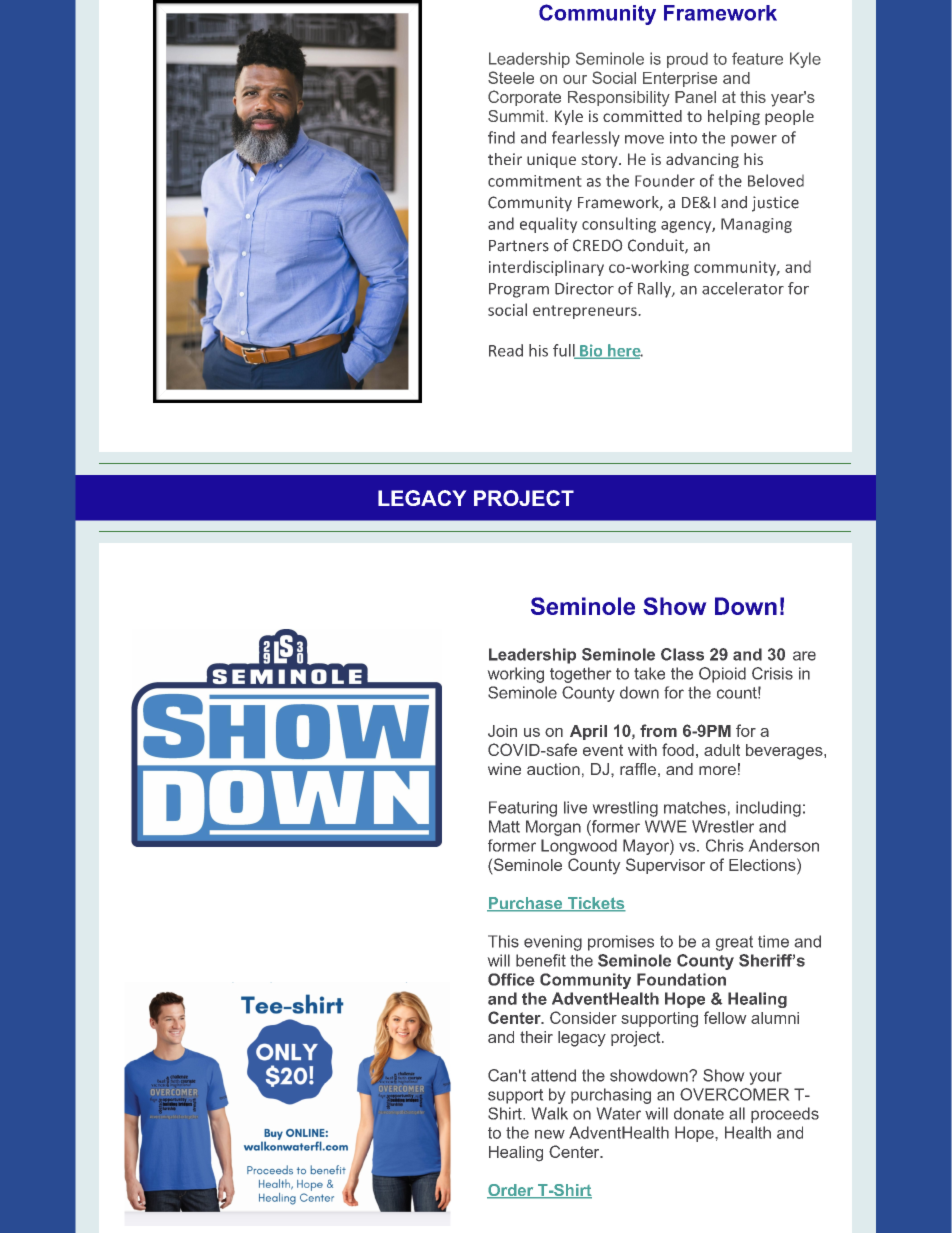 The height and width of the screenshot is (1233, 952). Describe the element at coordinates (550, 1134) in the screenshot. I see `new` at that location.
